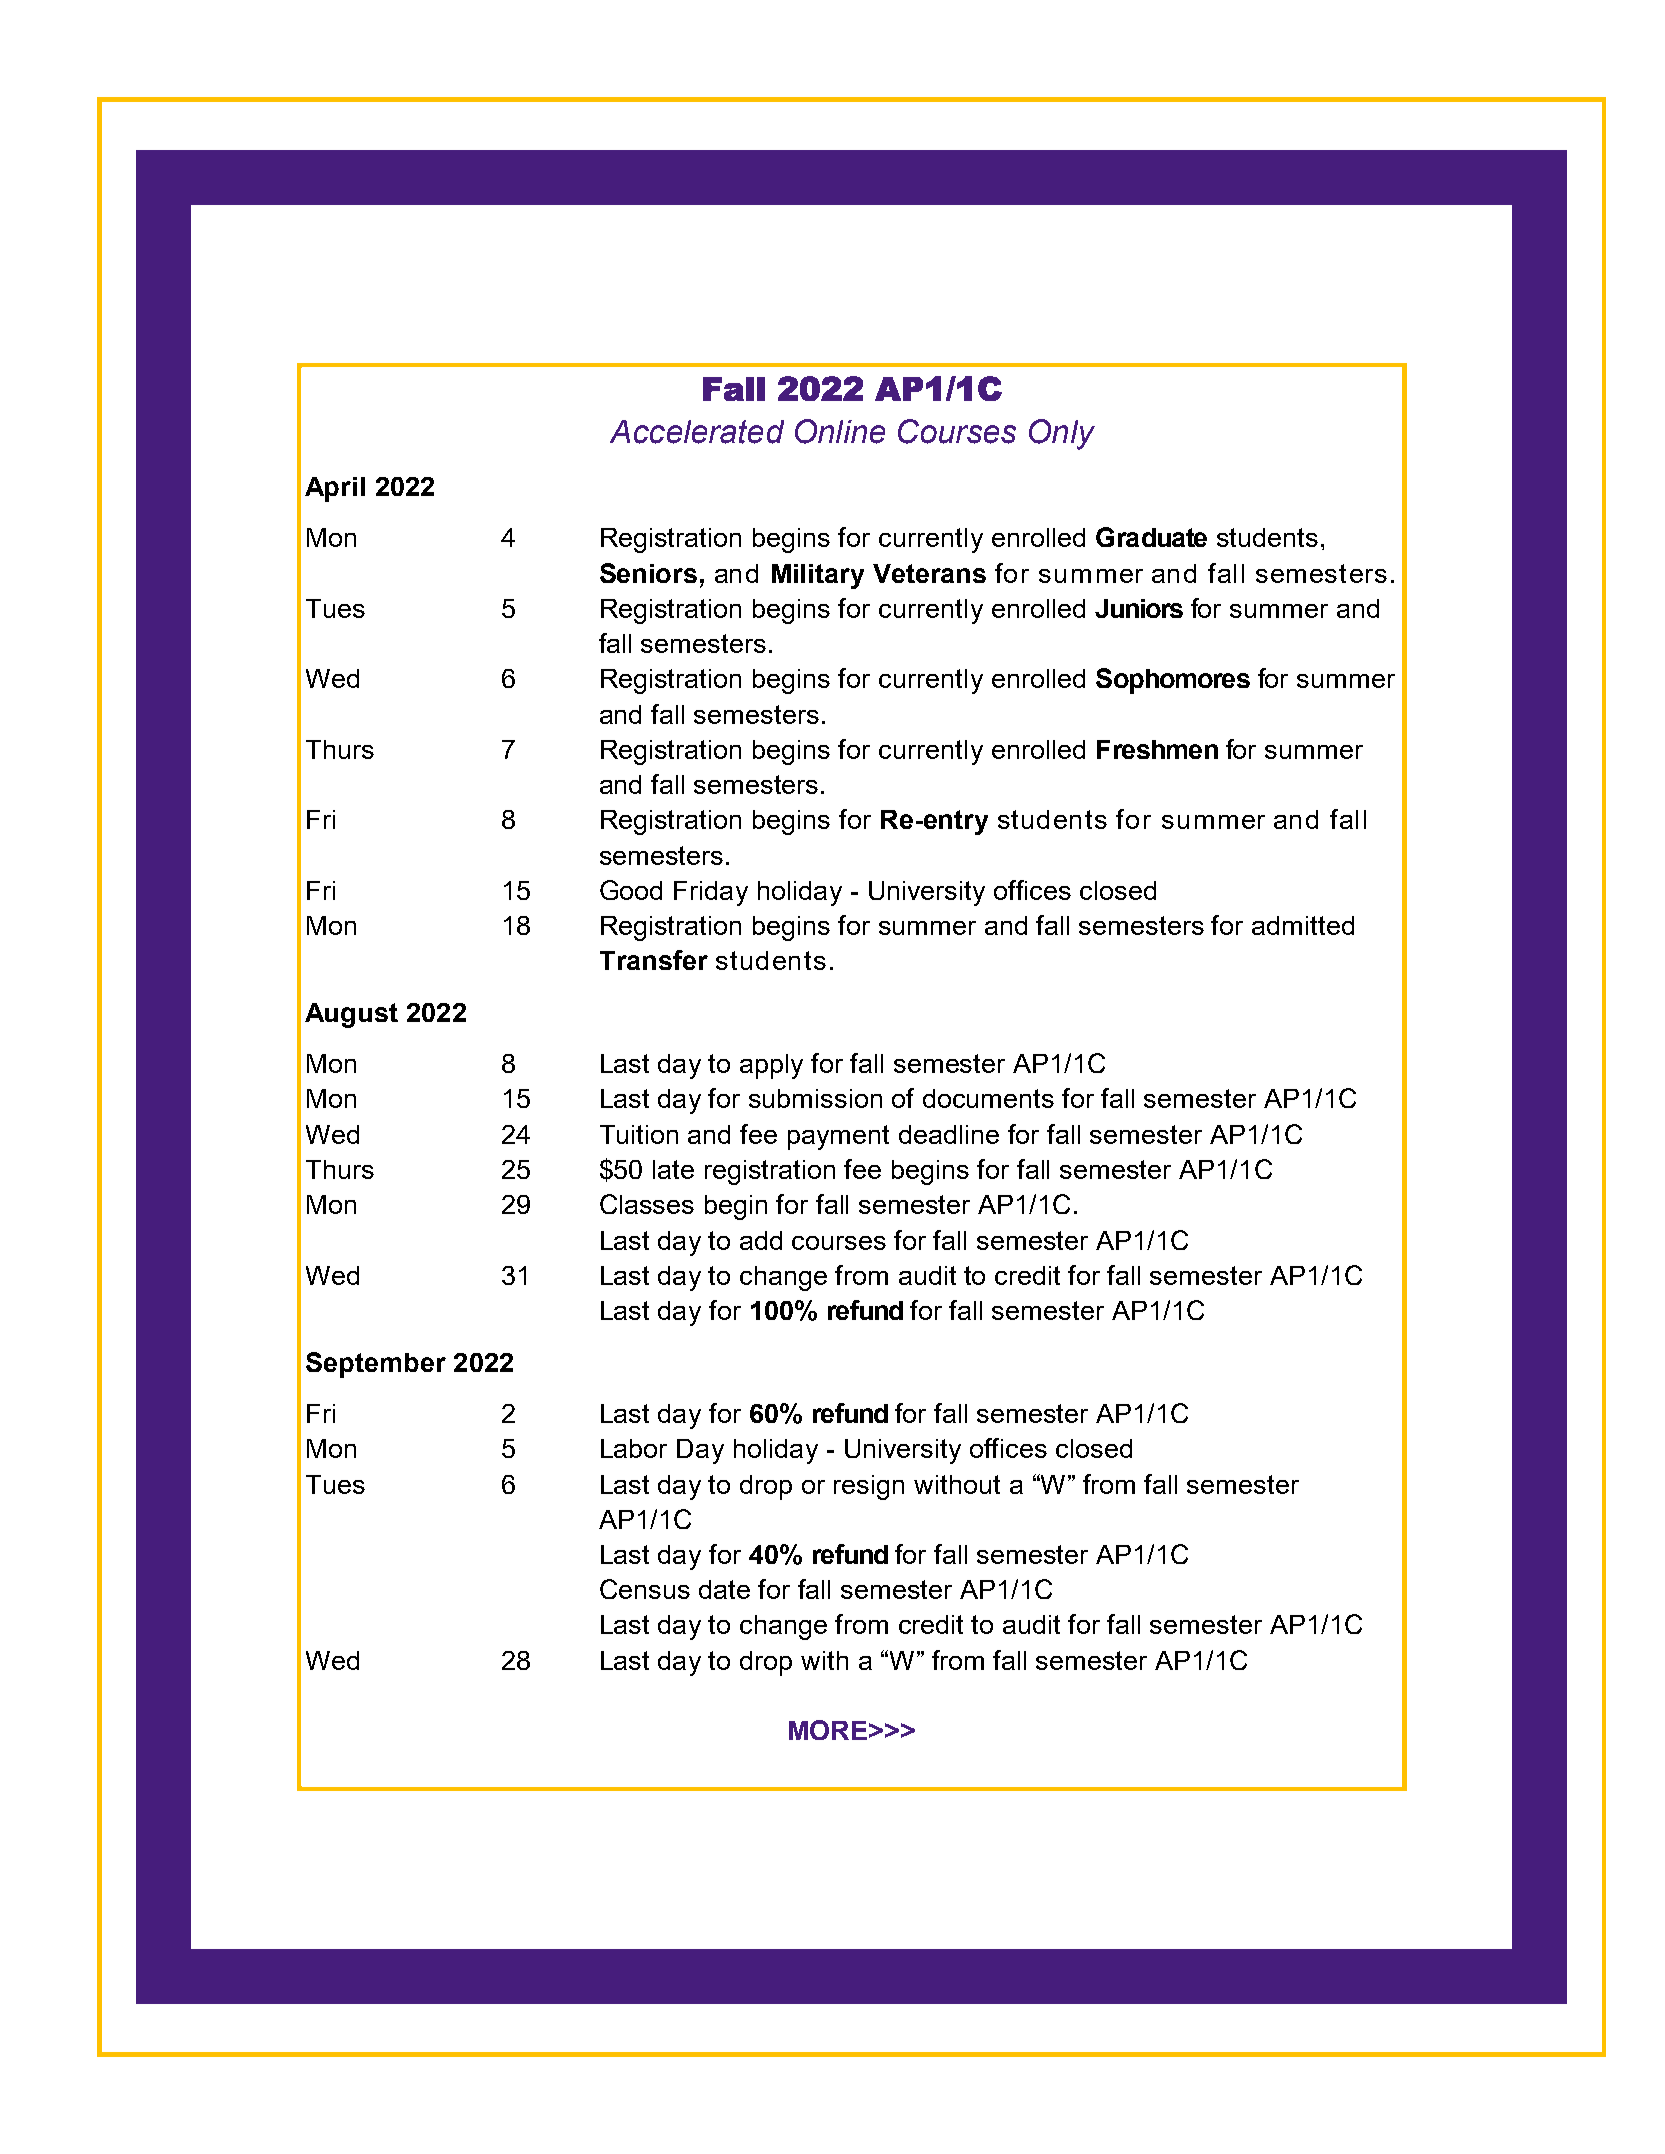 This image has width=1665, height=2154. What do you see at coordinates (840, 431) in the image?
I see `Online` at bounding box center [840, 431].
